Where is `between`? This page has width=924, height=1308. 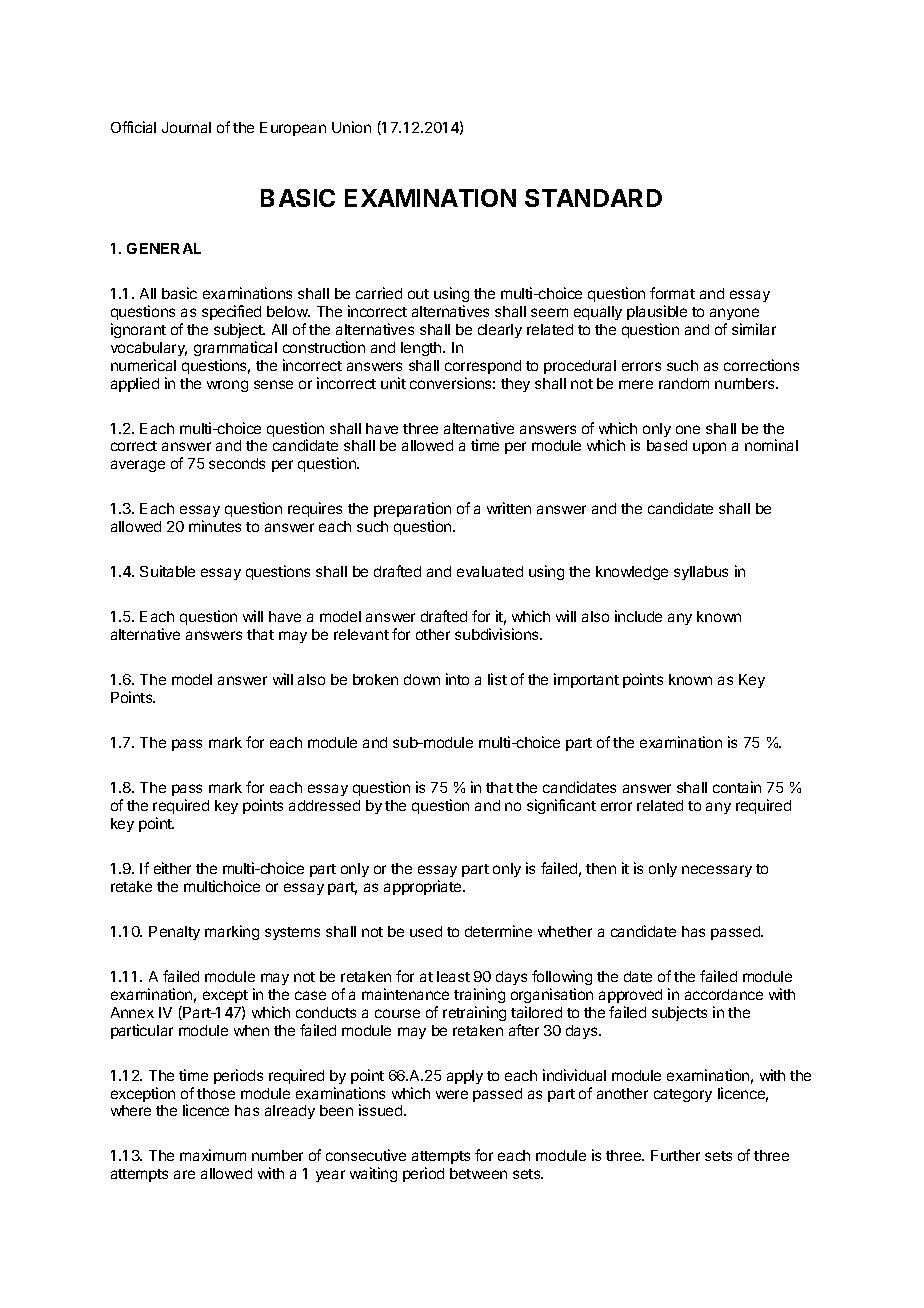
between is located at coordinates (478, 1173).
